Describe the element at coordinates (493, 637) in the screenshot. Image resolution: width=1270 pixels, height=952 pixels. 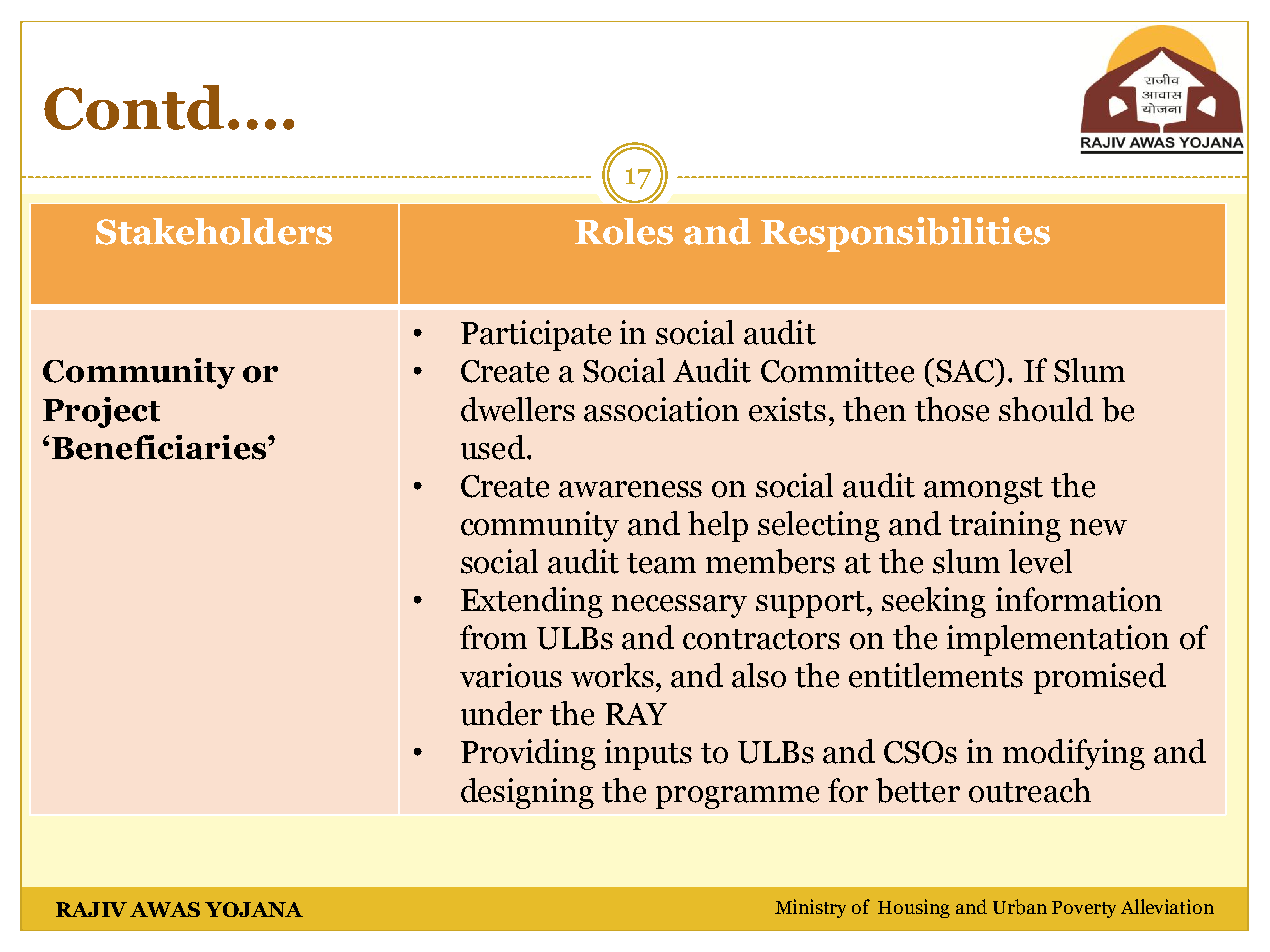
I see `from` at that location.
